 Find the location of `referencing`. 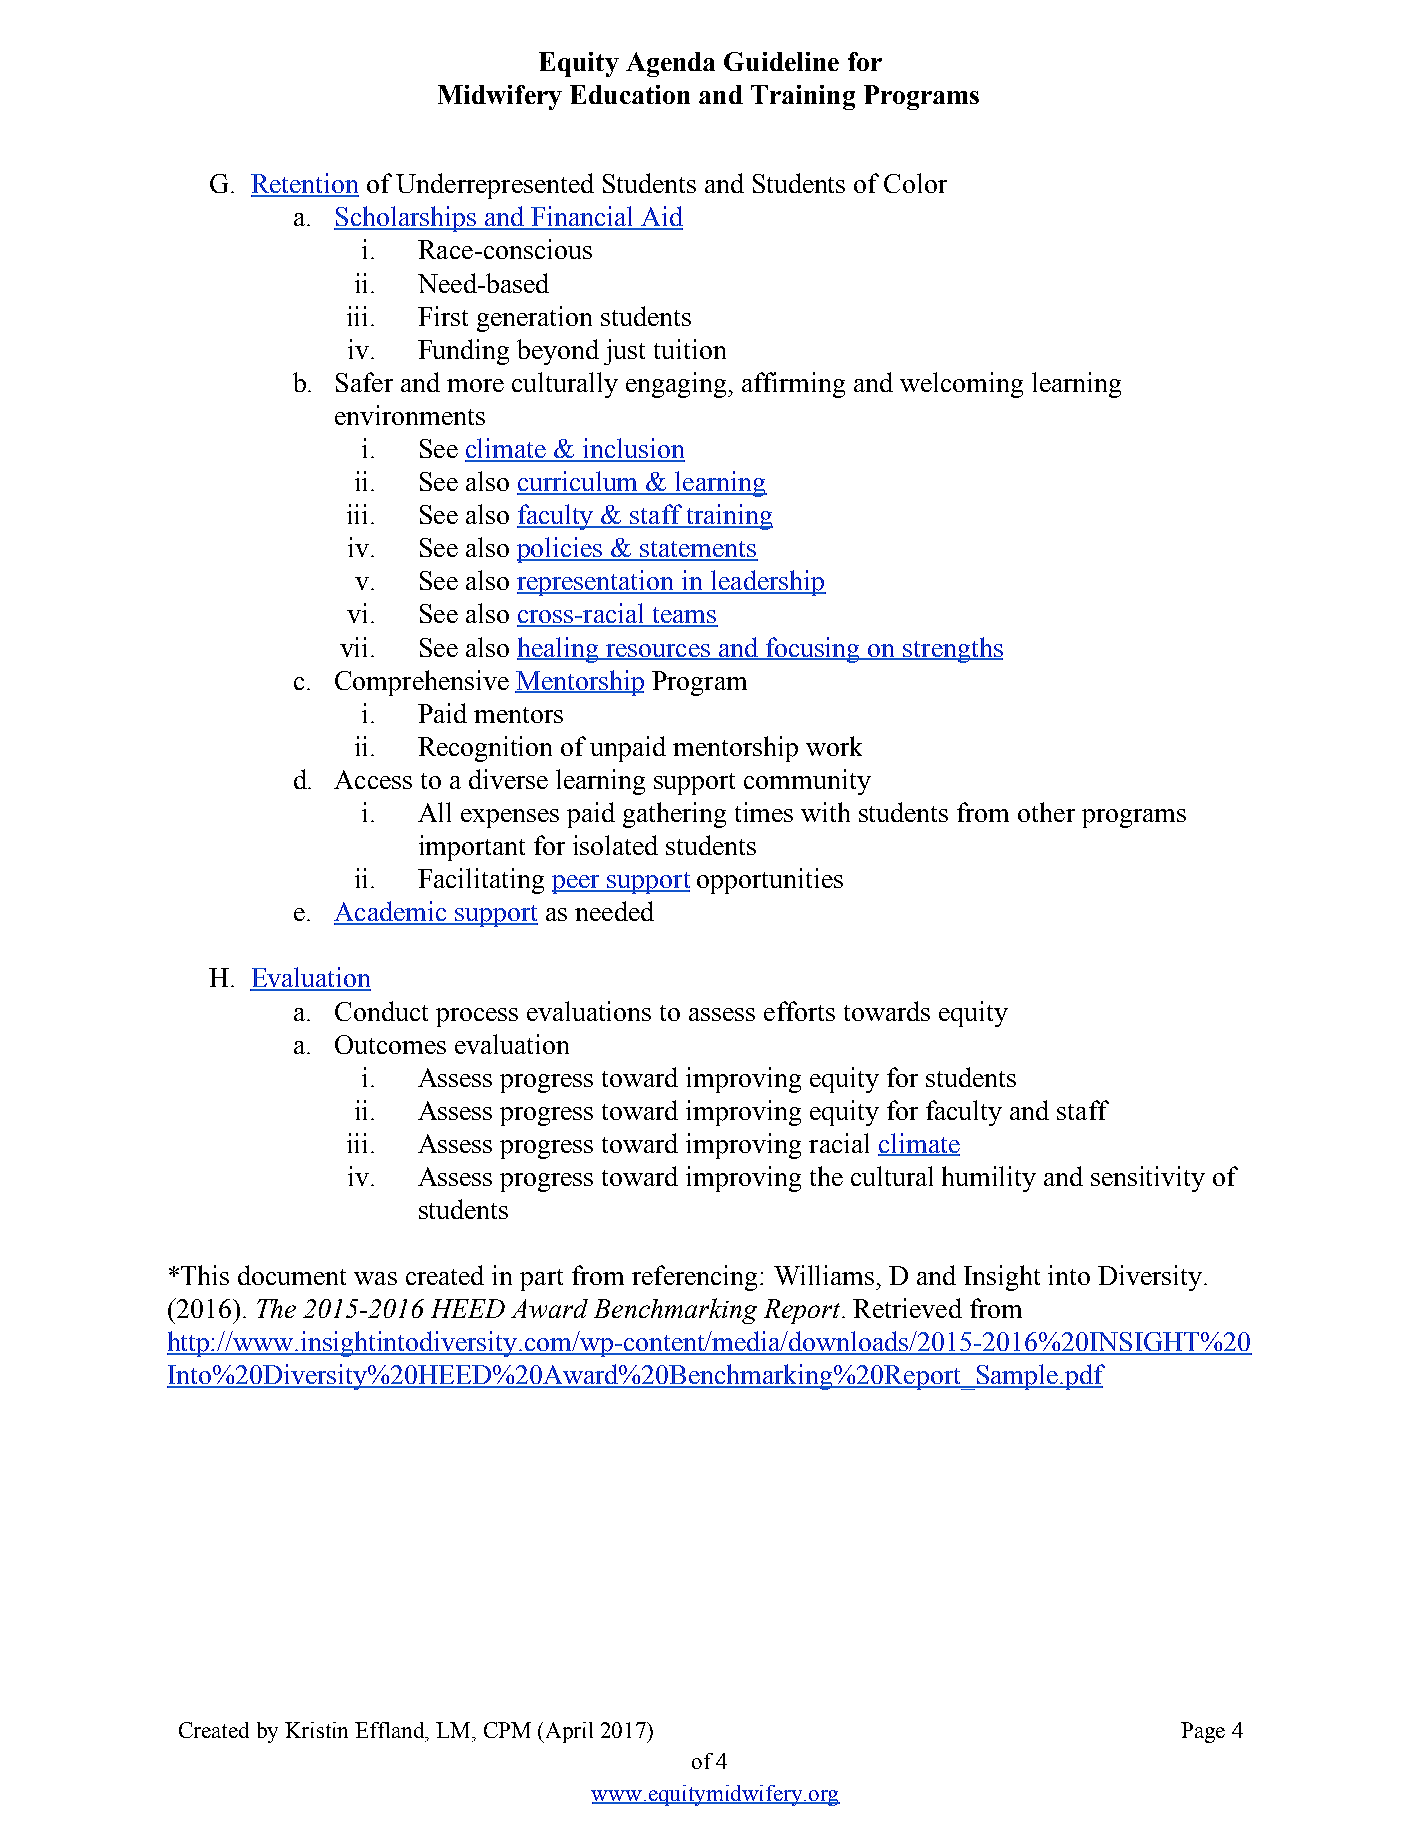

referencing is located at coordinates (694, 1278).
